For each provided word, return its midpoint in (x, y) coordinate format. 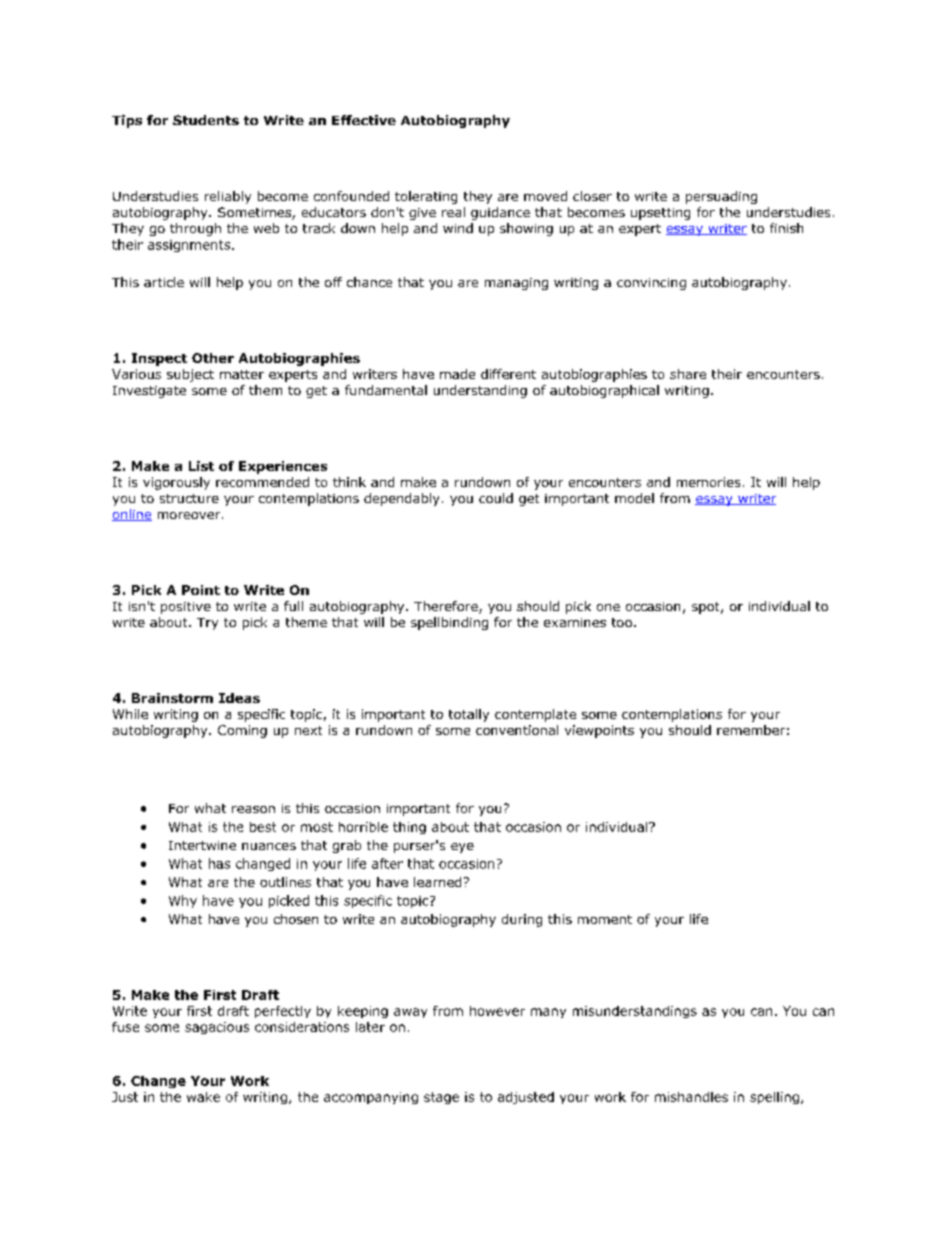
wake (203, 1097)
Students (206, 120)
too (622, 622)
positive (186, 608)
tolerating (426, 197)
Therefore (447, 607)
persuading (721, 197)
